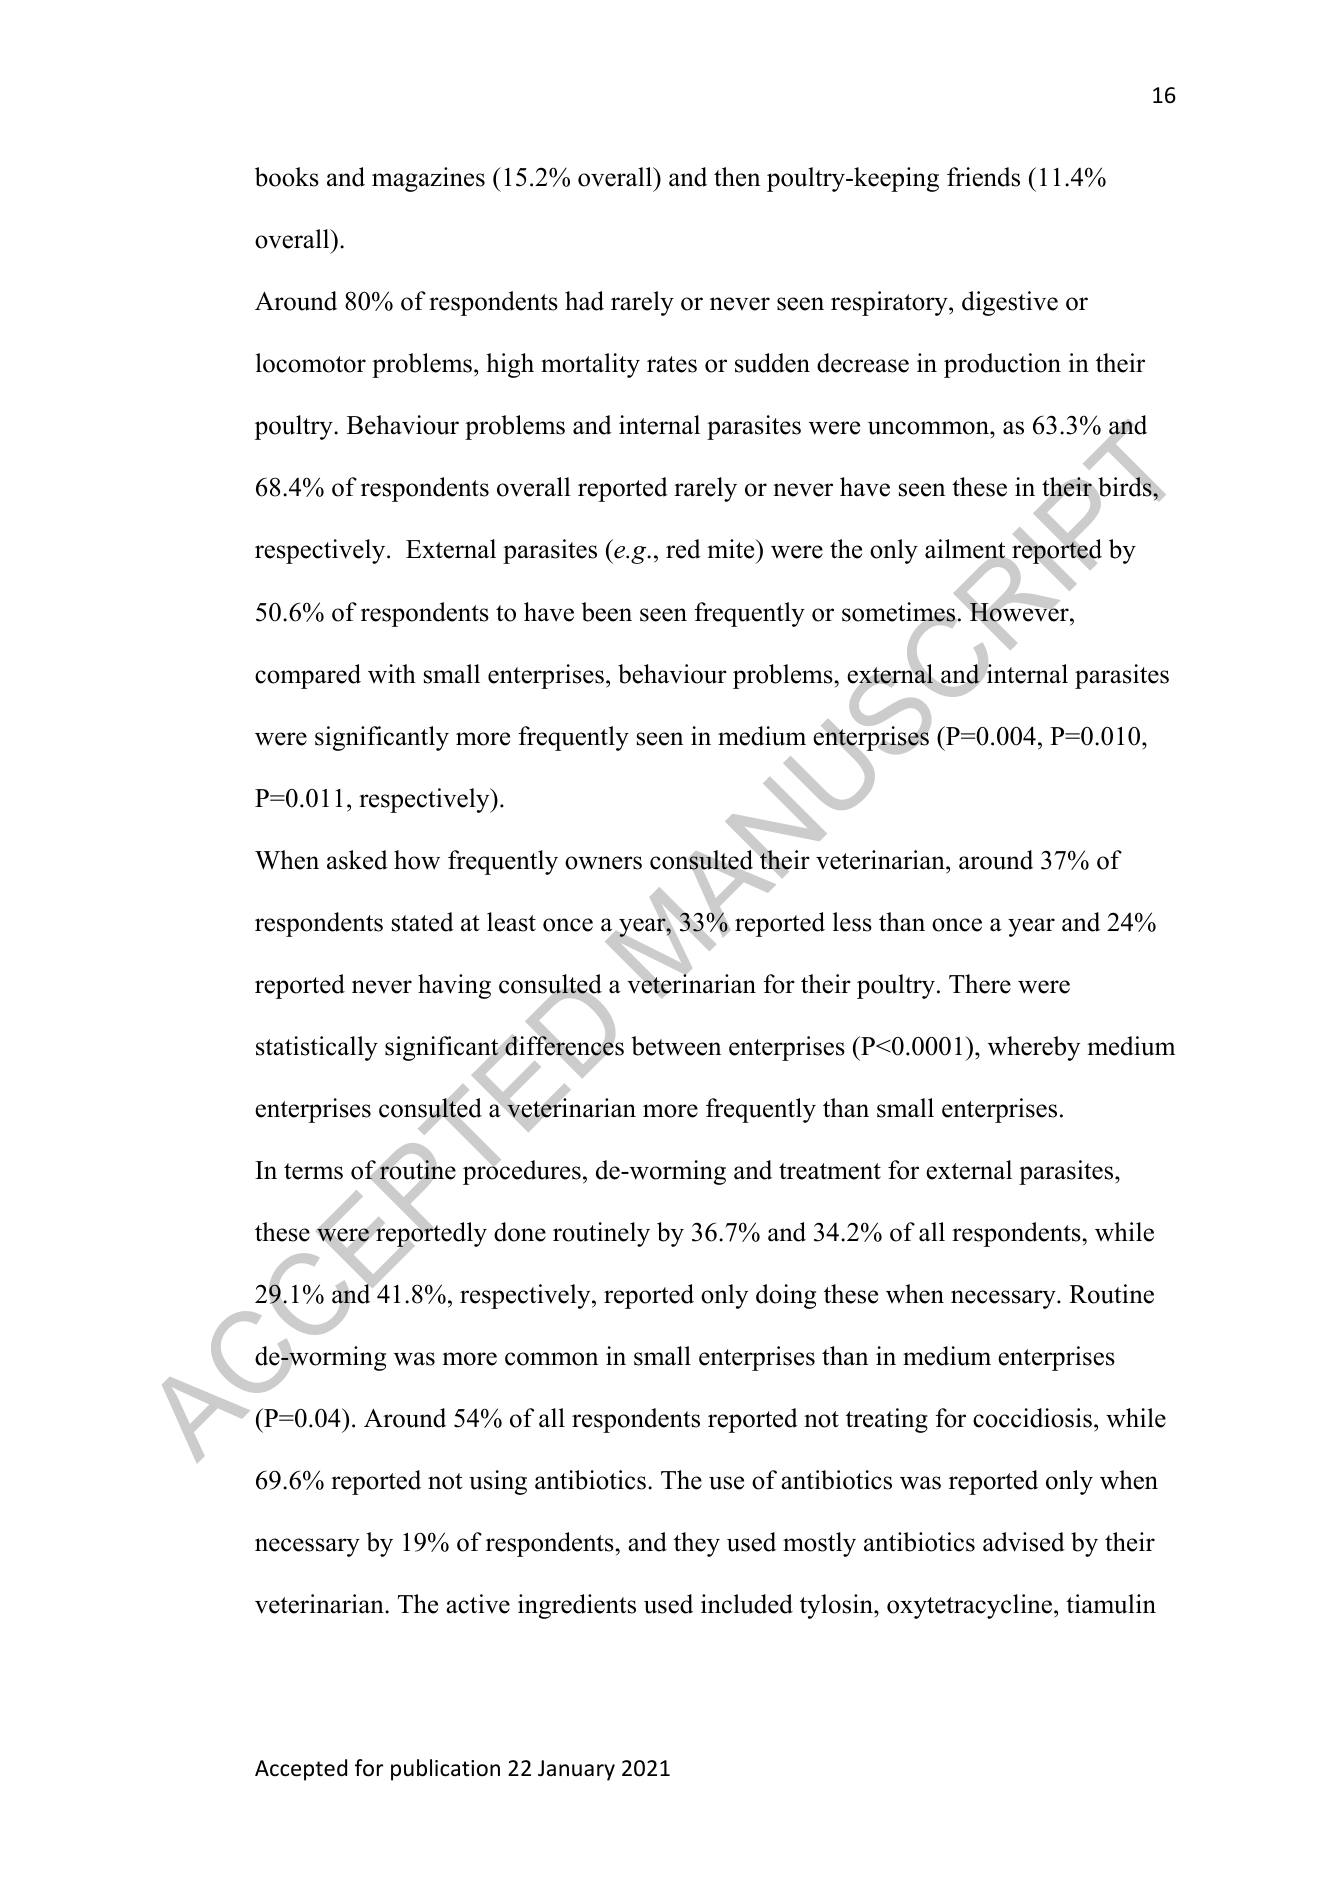 The width and height of the image is (1338, 1893). I want to click on sometimes, so click(899, 613).
